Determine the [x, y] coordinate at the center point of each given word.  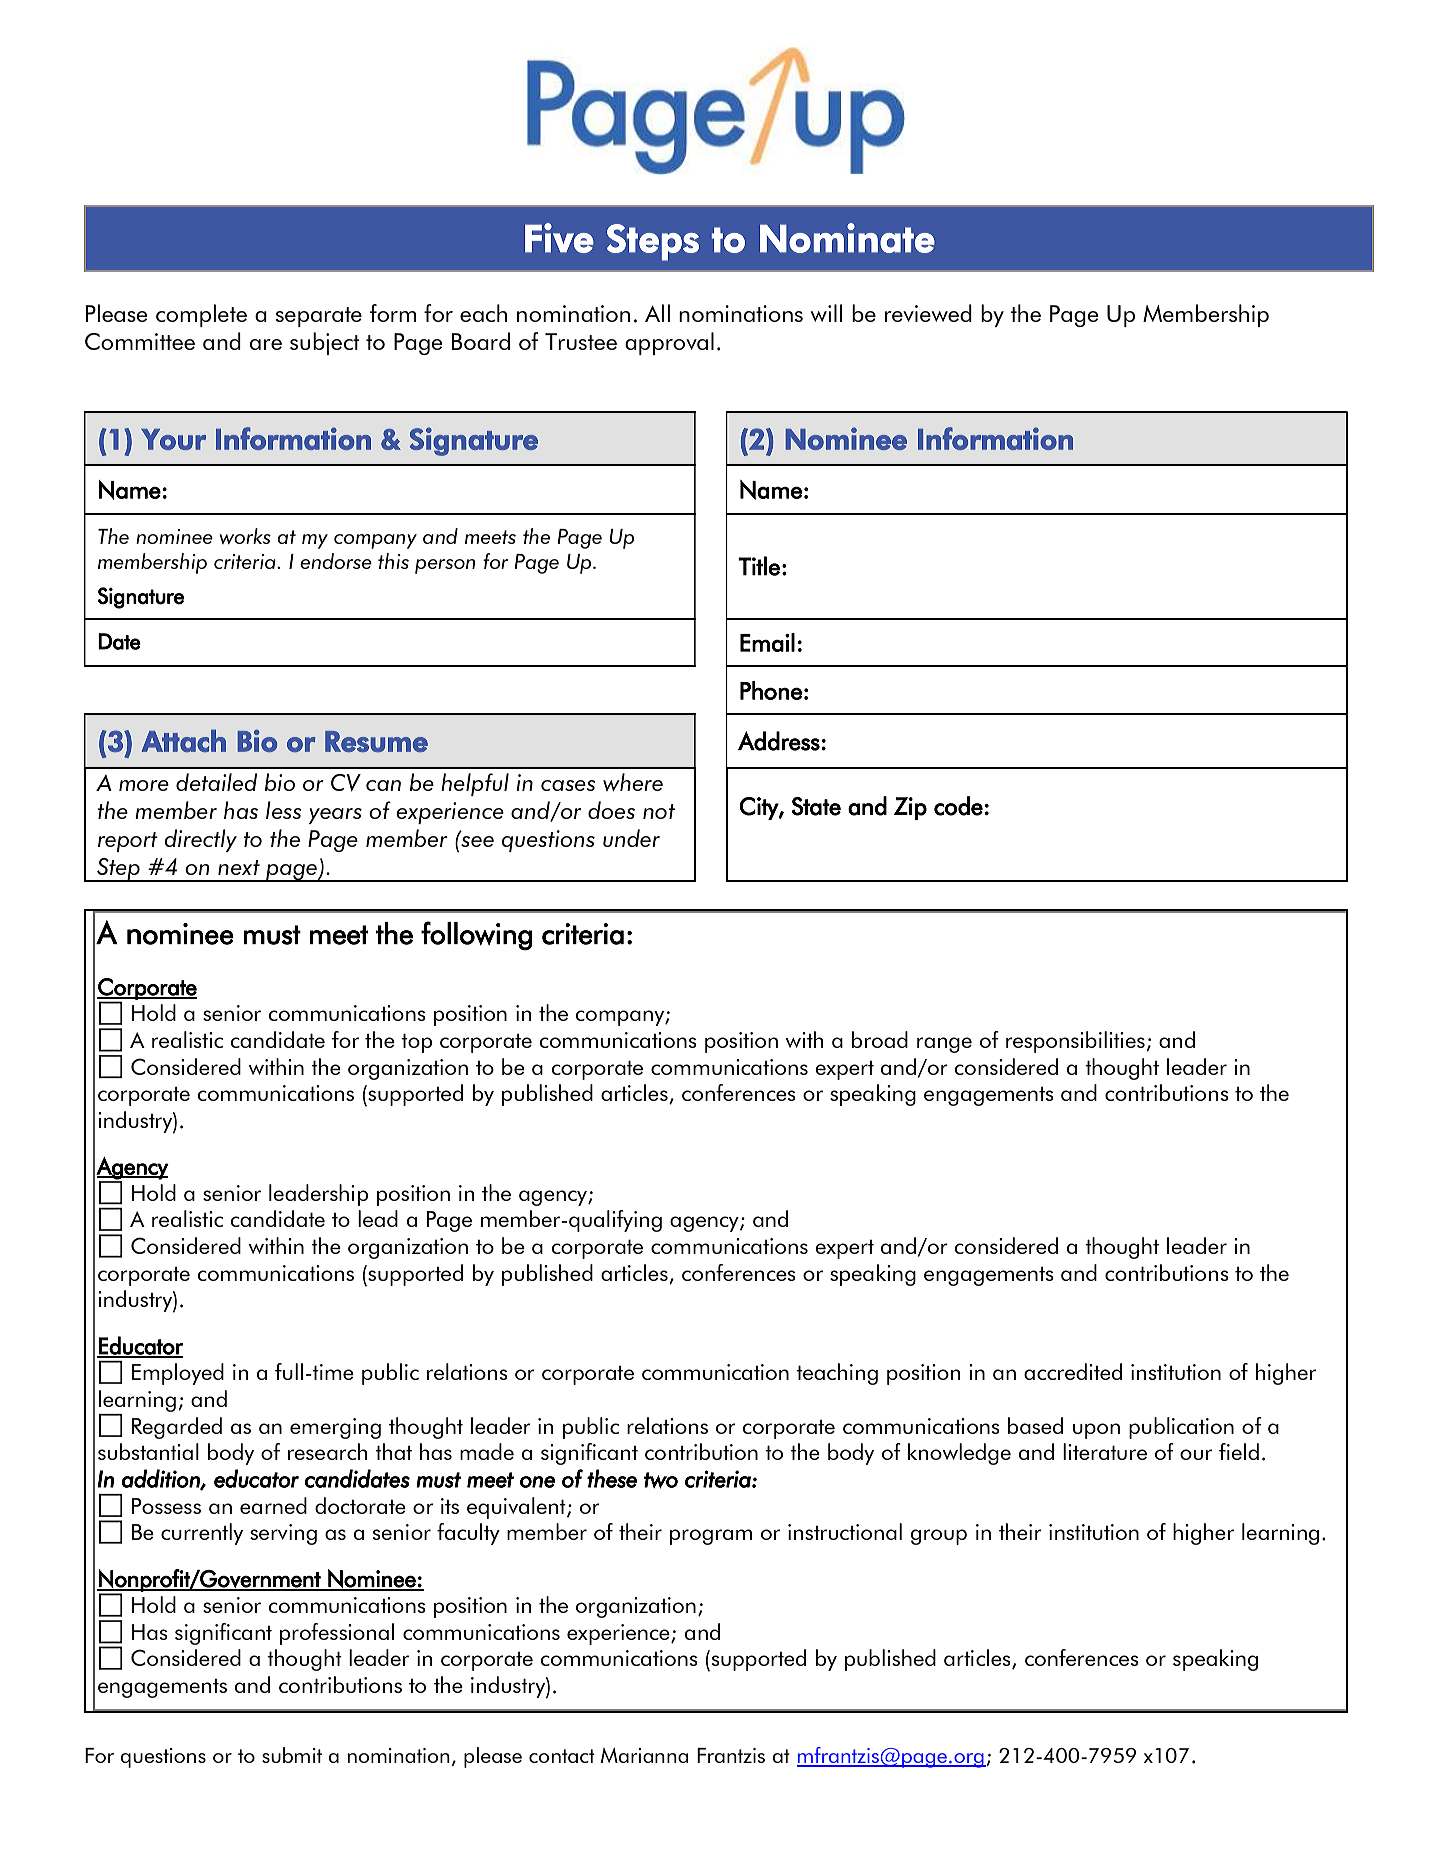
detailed [216, 782]
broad [880, 1039]
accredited [1073, 1371]
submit [292, 1755]
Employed [178, 1374]
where [633, 782]
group [939, 1537]
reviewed [928, 313]
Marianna [644, 1755]
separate [319, 317]
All [657, 313]
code [958, 806]
